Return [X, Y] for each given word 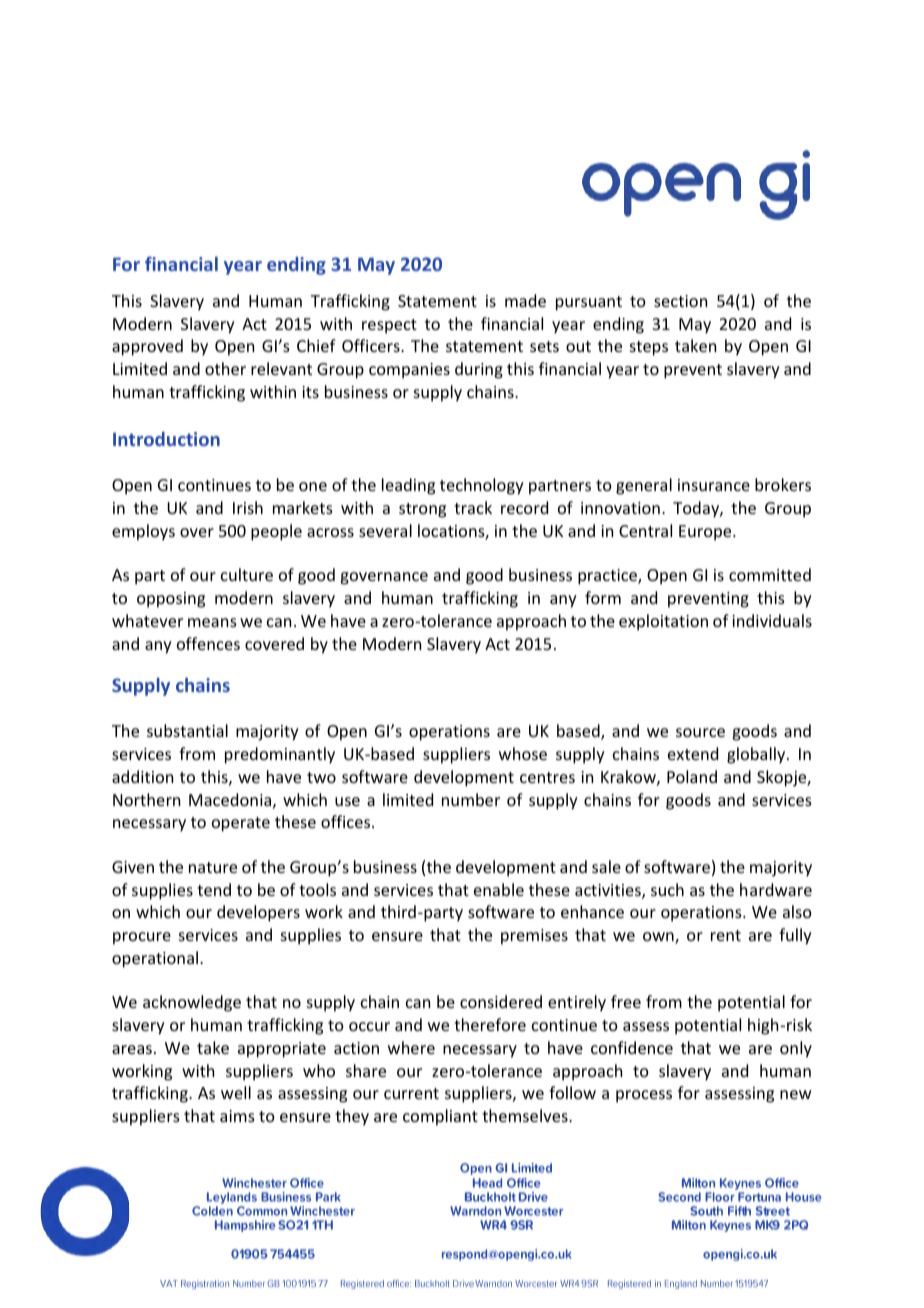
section [680, 301]
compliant [440, 1117]
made [525, 300]
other [225, 368]
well [236, 1092]
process [644, 1096]
